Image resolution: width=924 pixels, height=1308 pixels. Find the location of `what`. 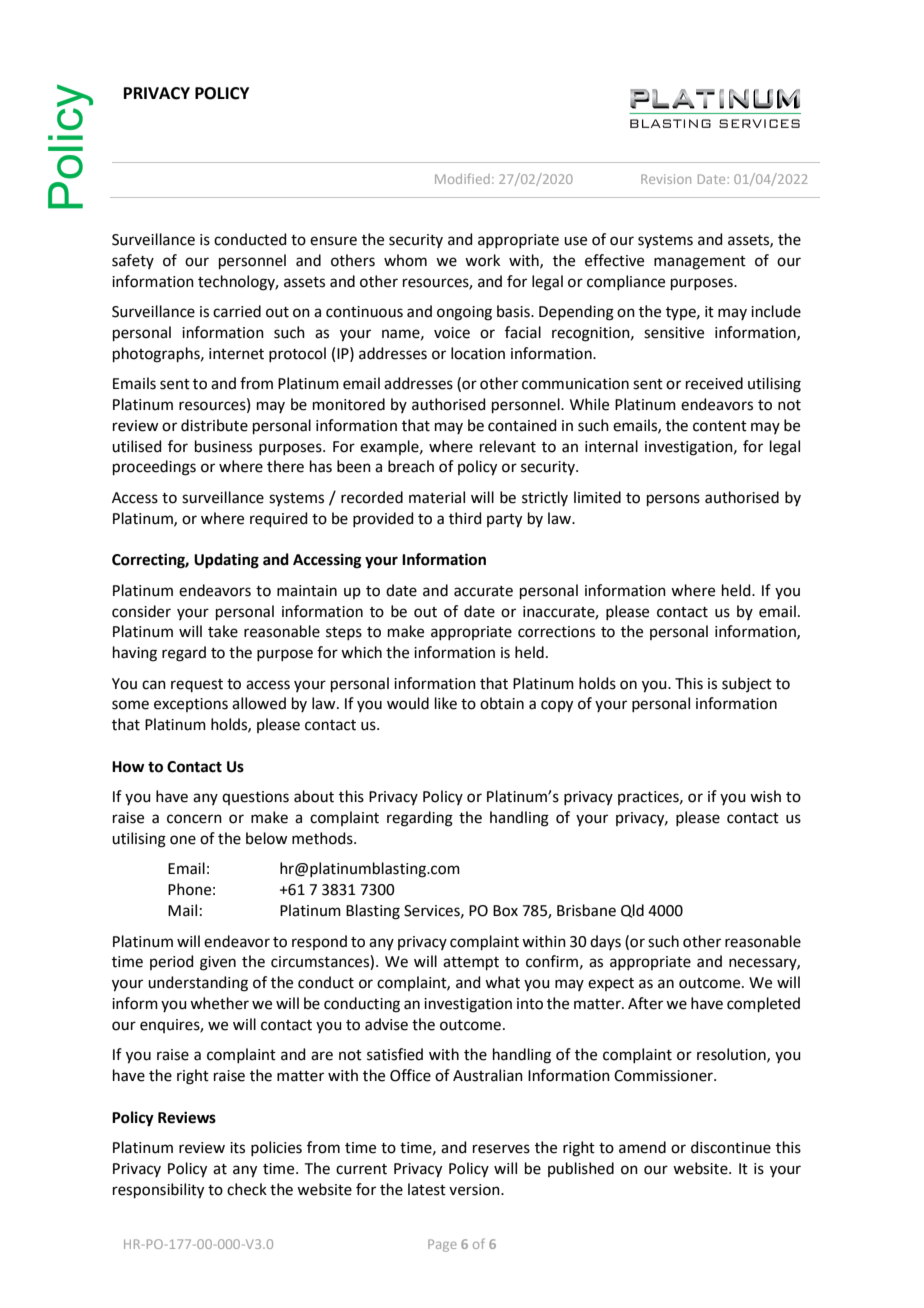

what is located at coordinates (502, 982).
